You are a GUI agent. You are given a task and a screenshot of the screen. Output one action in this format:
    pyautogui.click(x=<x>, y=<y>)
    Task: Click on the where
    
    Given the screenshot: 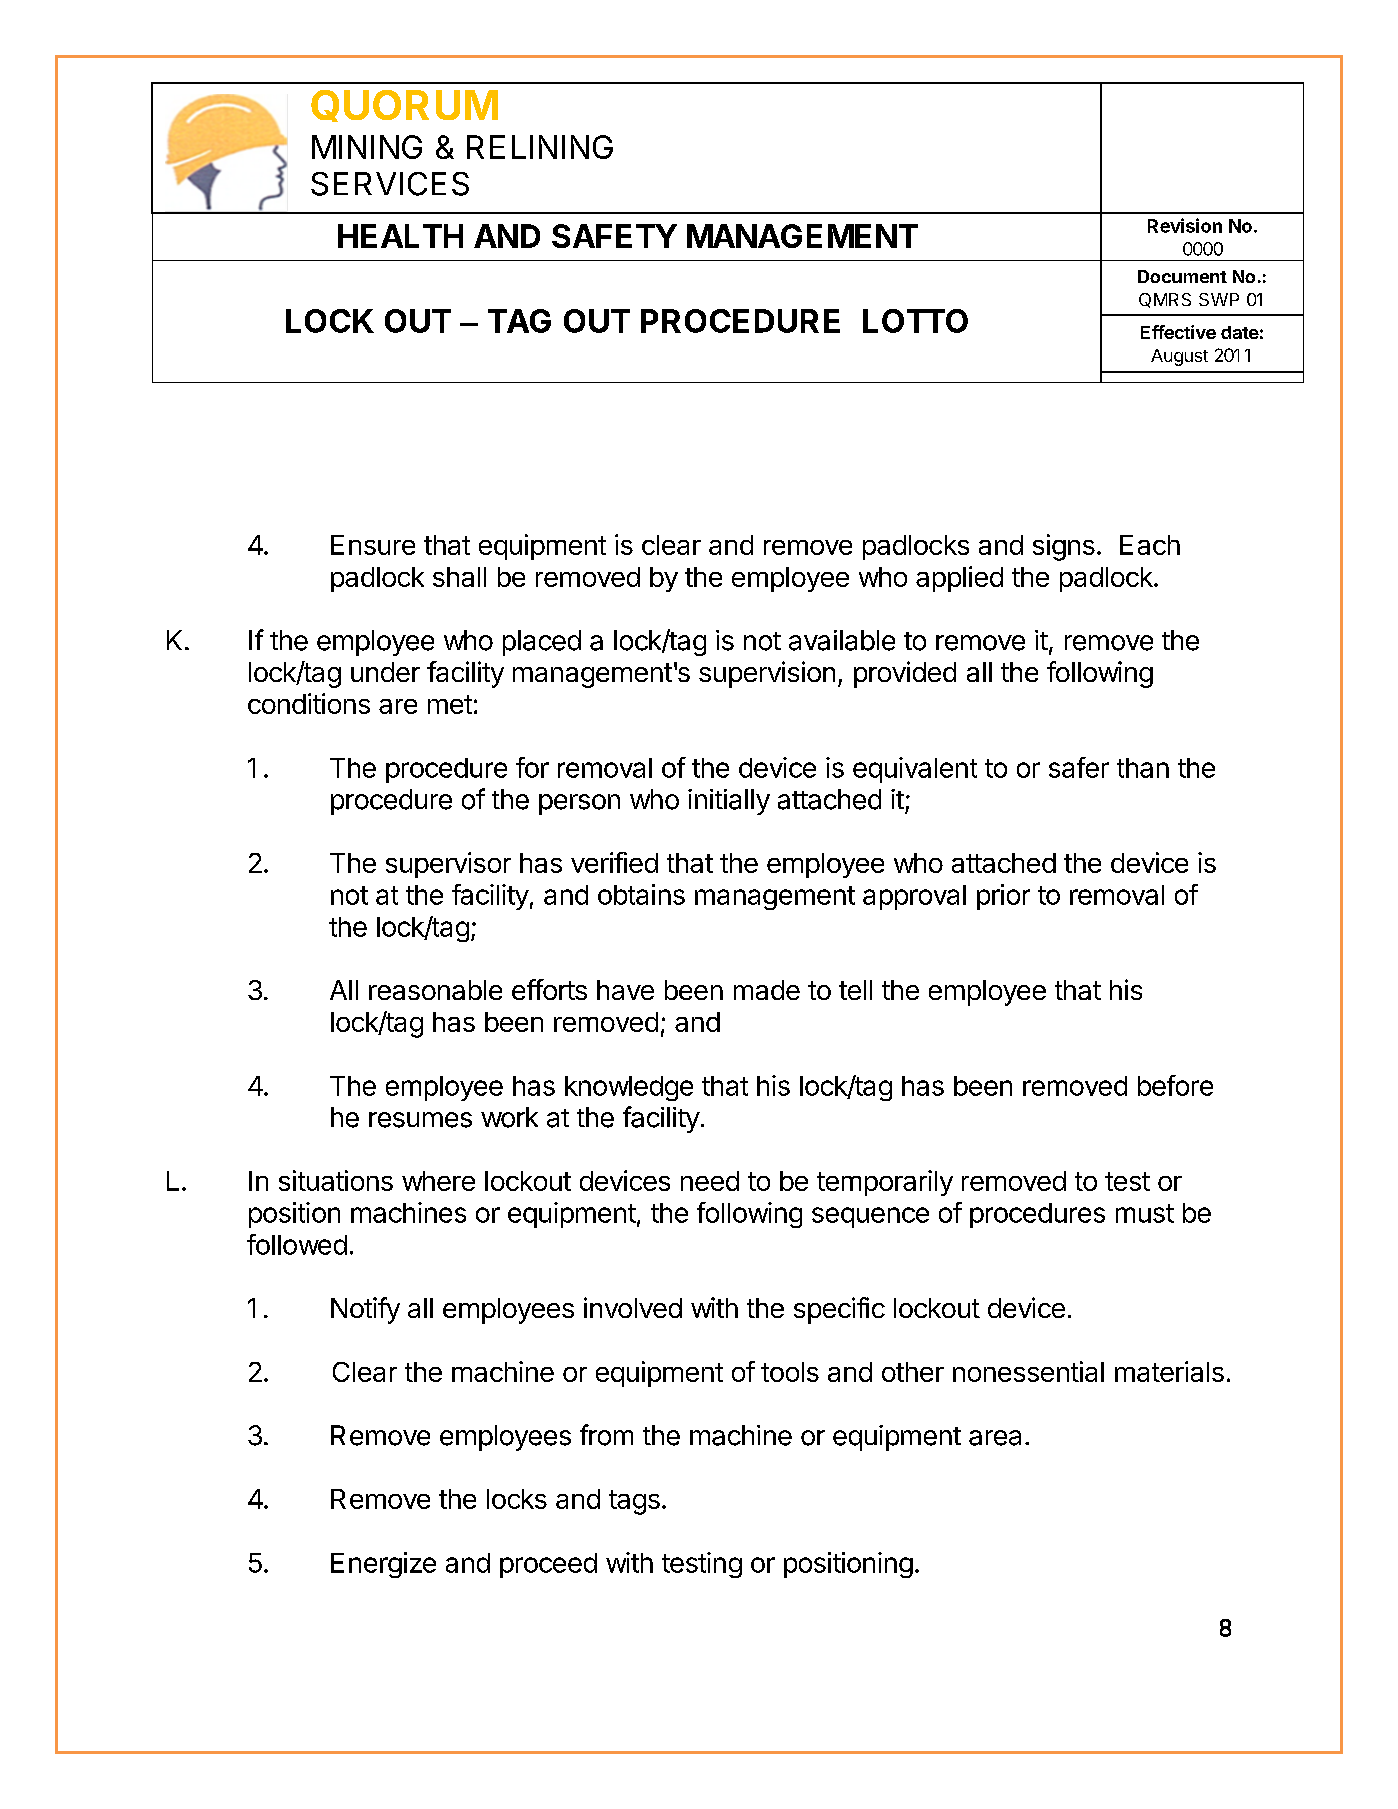 What is the action you would take?
    pyautogui.click(x=438, y=1181)
